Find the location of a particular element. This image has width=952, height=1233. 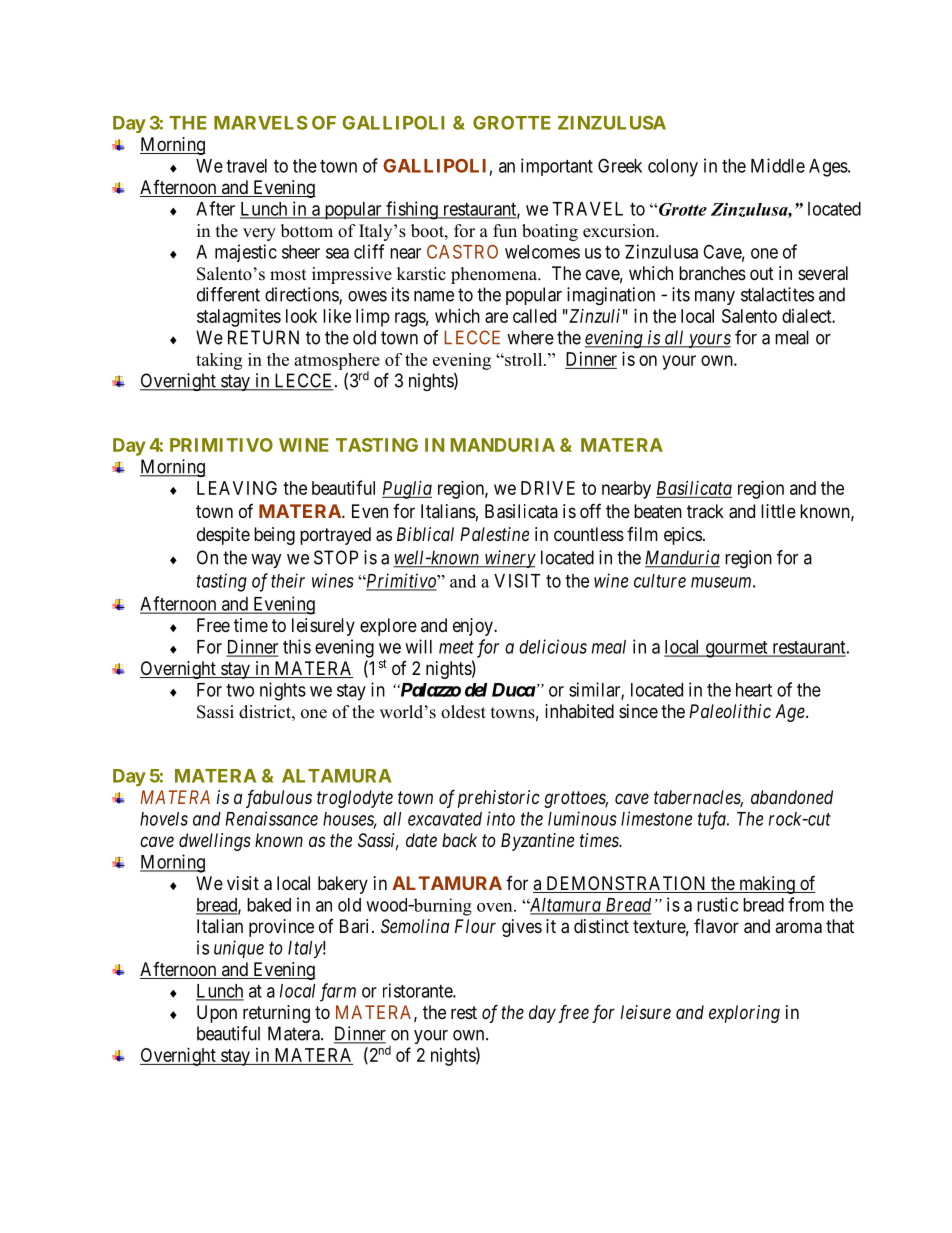

gives is located at coordinates (522, 928).
